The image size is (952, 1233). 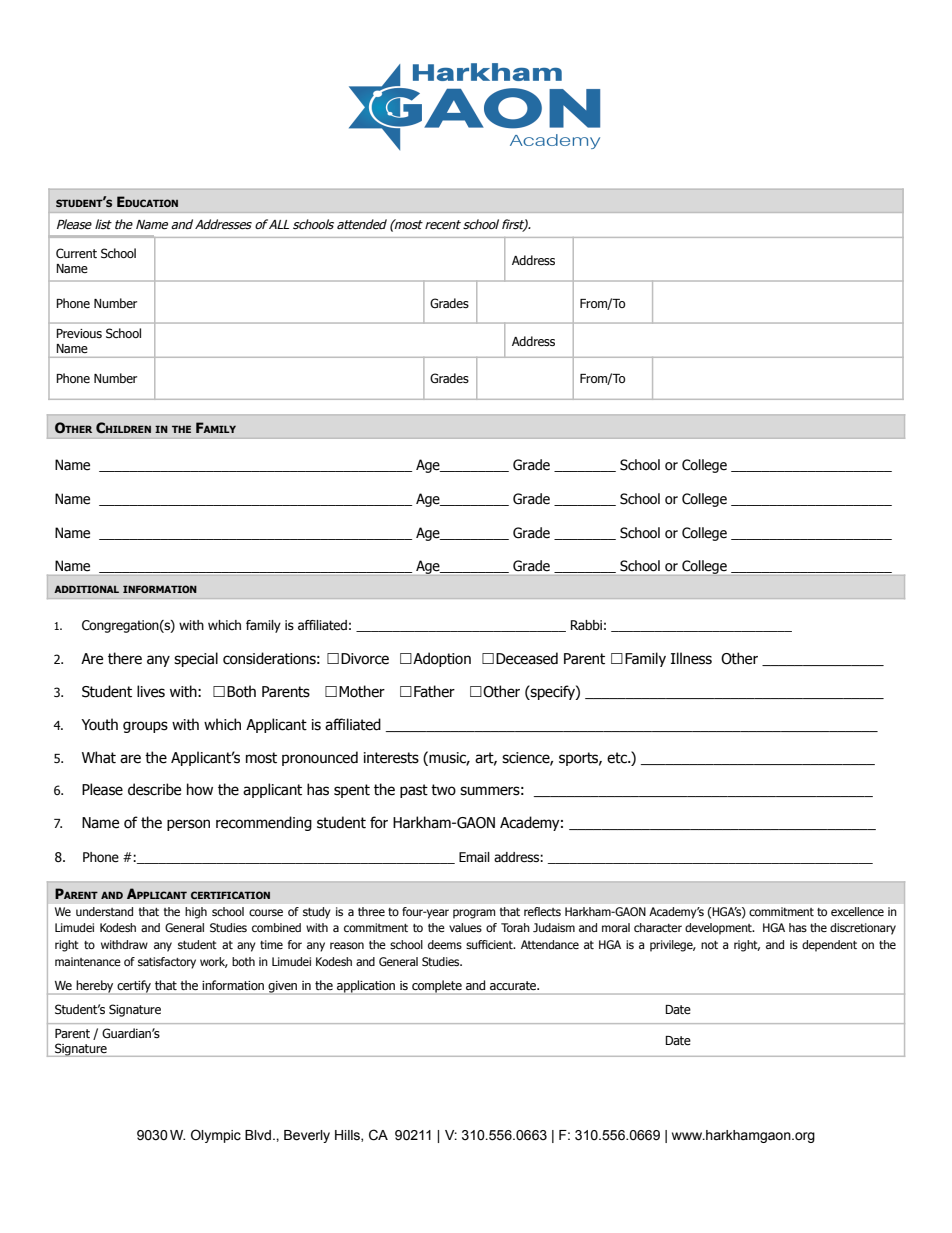 What do you see at coordinates (151, 691) in the image?
I see `lives` at bounding box center [151, 691].
